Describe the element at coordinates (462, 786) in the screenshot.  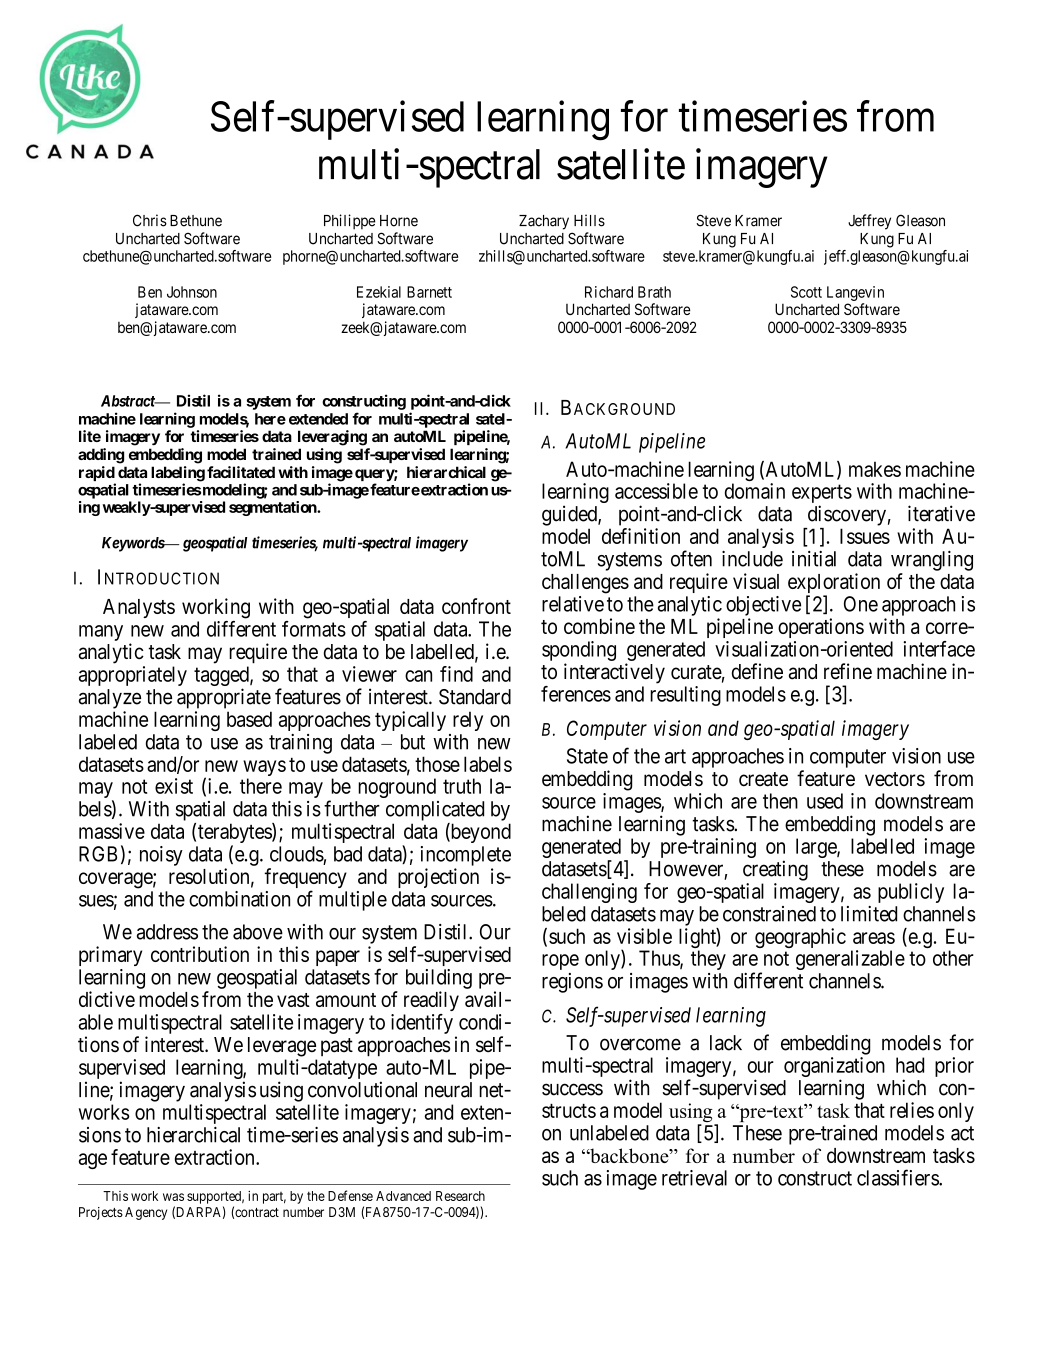
I see `truth` at that location.
